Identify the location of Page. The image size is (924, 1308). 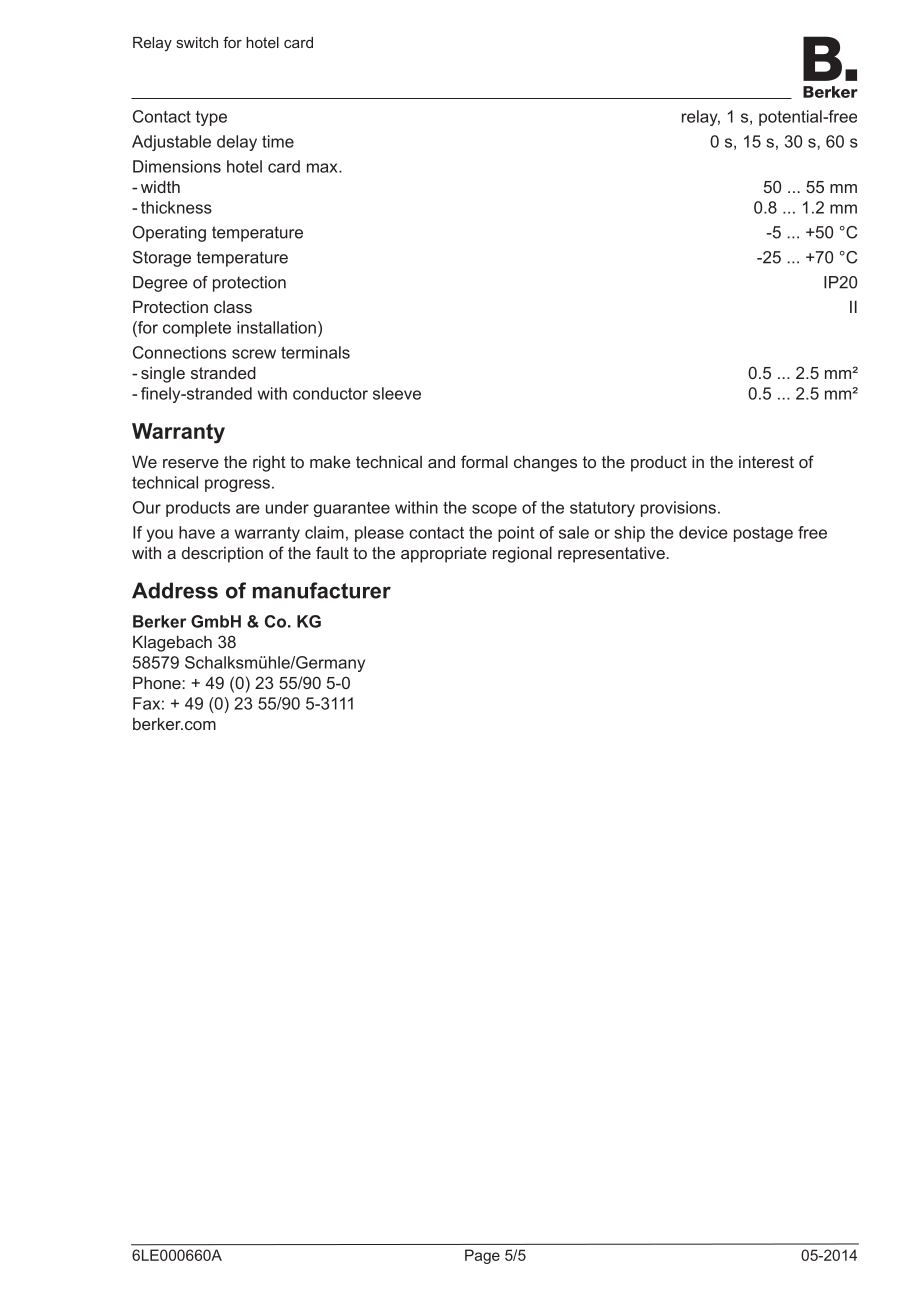
(482, 1256).
